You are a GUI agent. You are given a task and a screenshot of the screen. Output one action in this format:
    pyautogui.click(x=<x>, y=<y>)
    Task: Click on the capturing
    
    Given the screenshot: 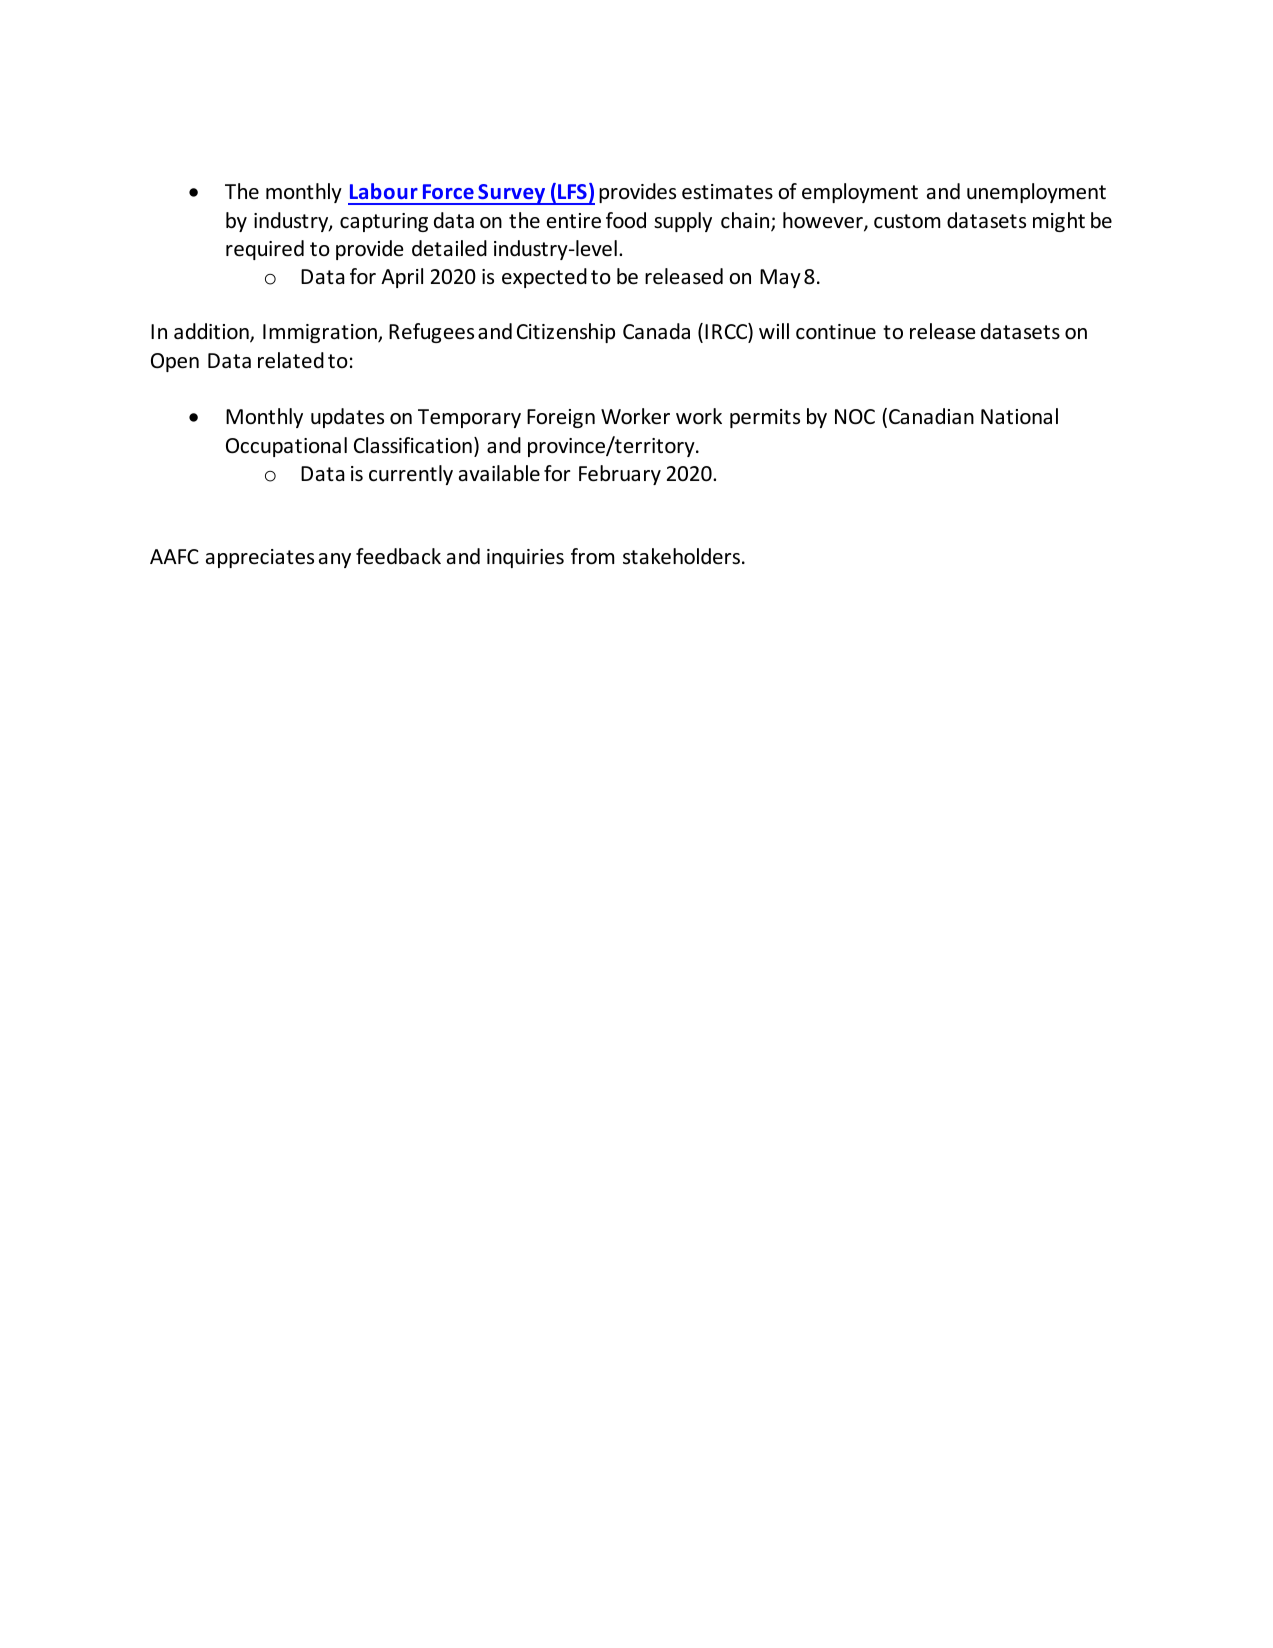 What is the action you would take?
    pyautogui.click(x=384, y=222)
